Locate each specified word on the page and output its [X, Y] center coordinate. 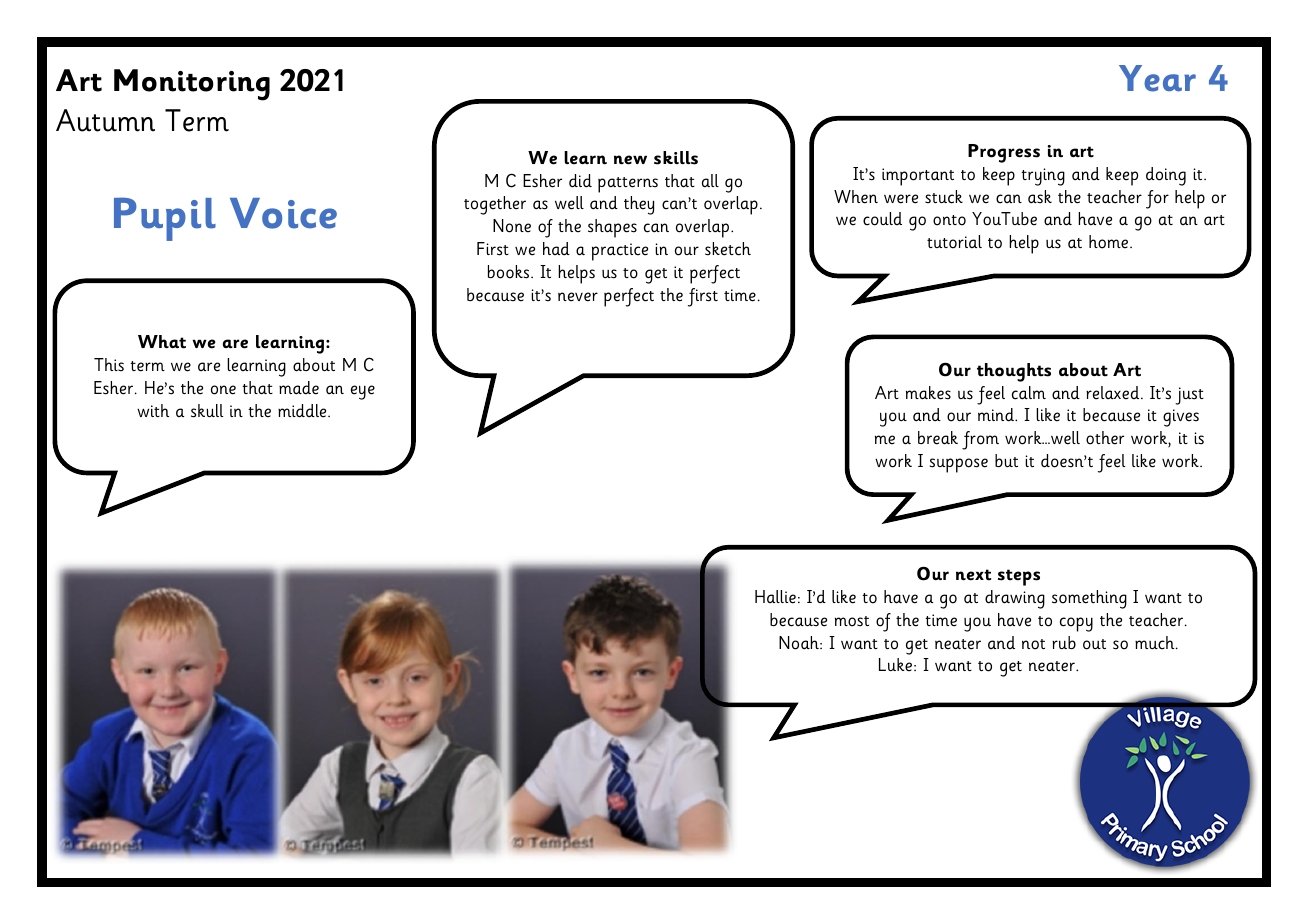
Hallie [775, 597]
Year [1157, 78]
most [852, 621]
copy [1076, 624]
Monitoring [192, 85]
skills [676, 158]
